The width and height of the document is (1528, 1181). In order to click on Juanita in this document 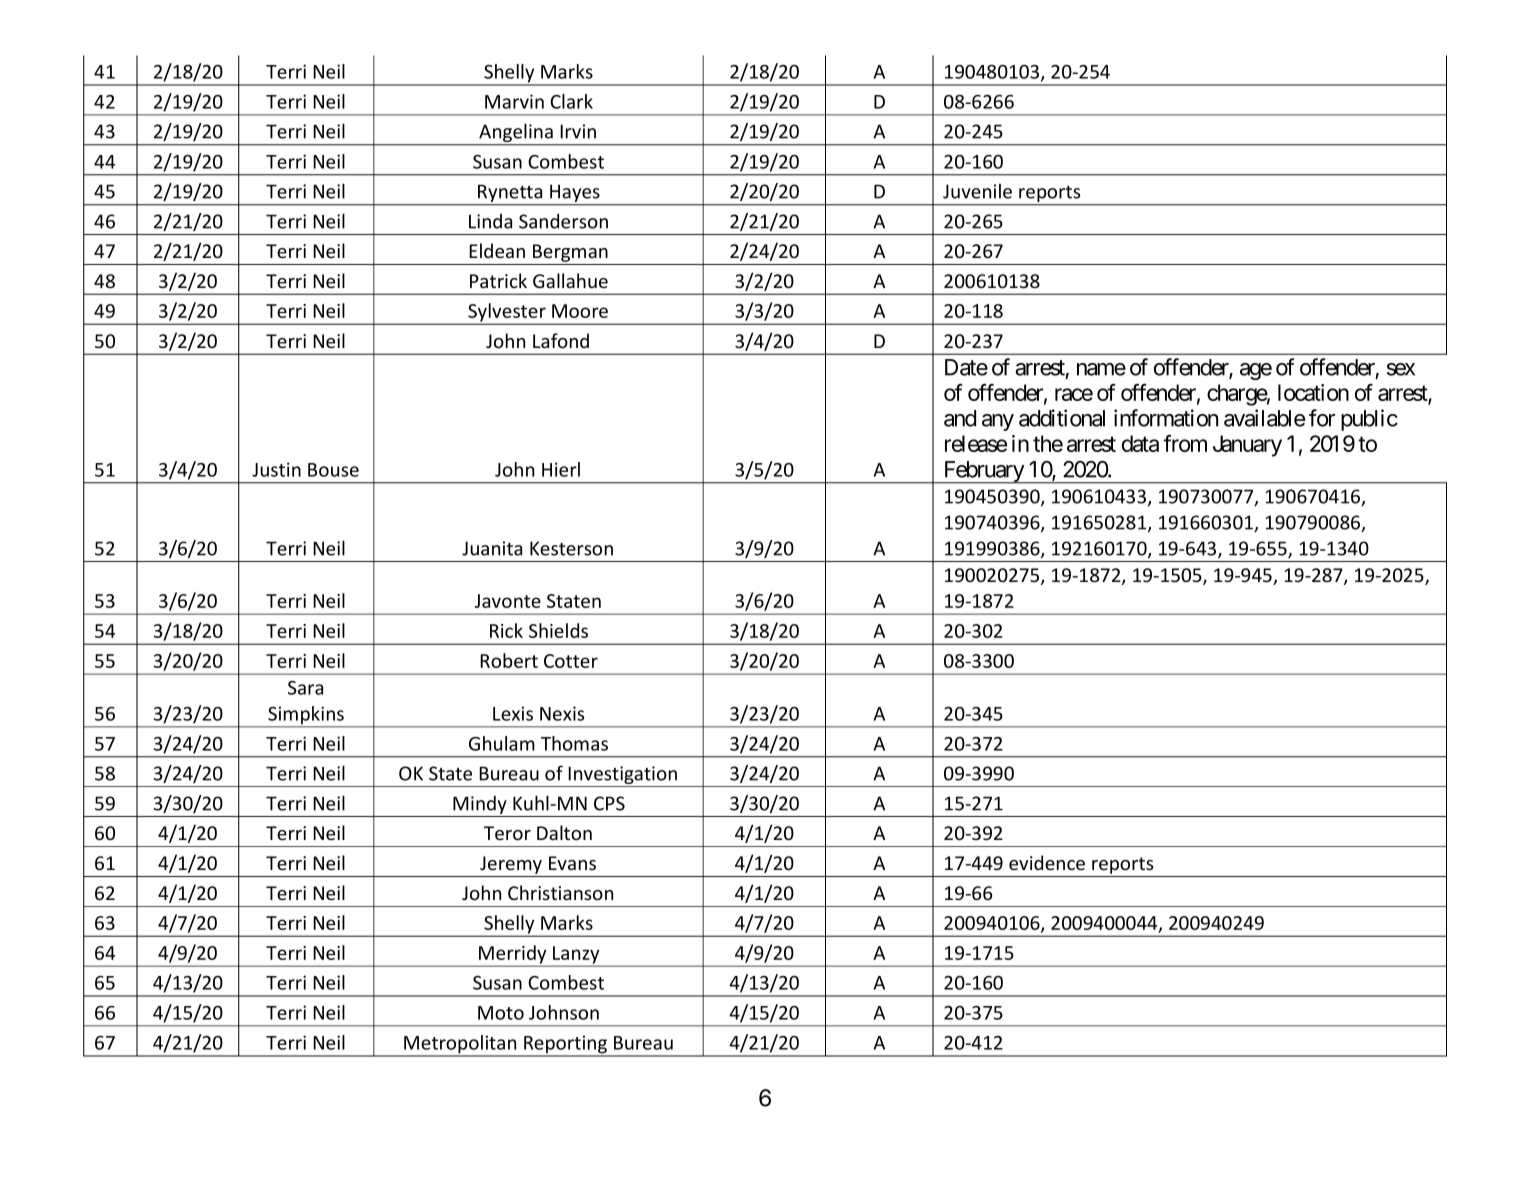, I will do `click(492, 548)`.
